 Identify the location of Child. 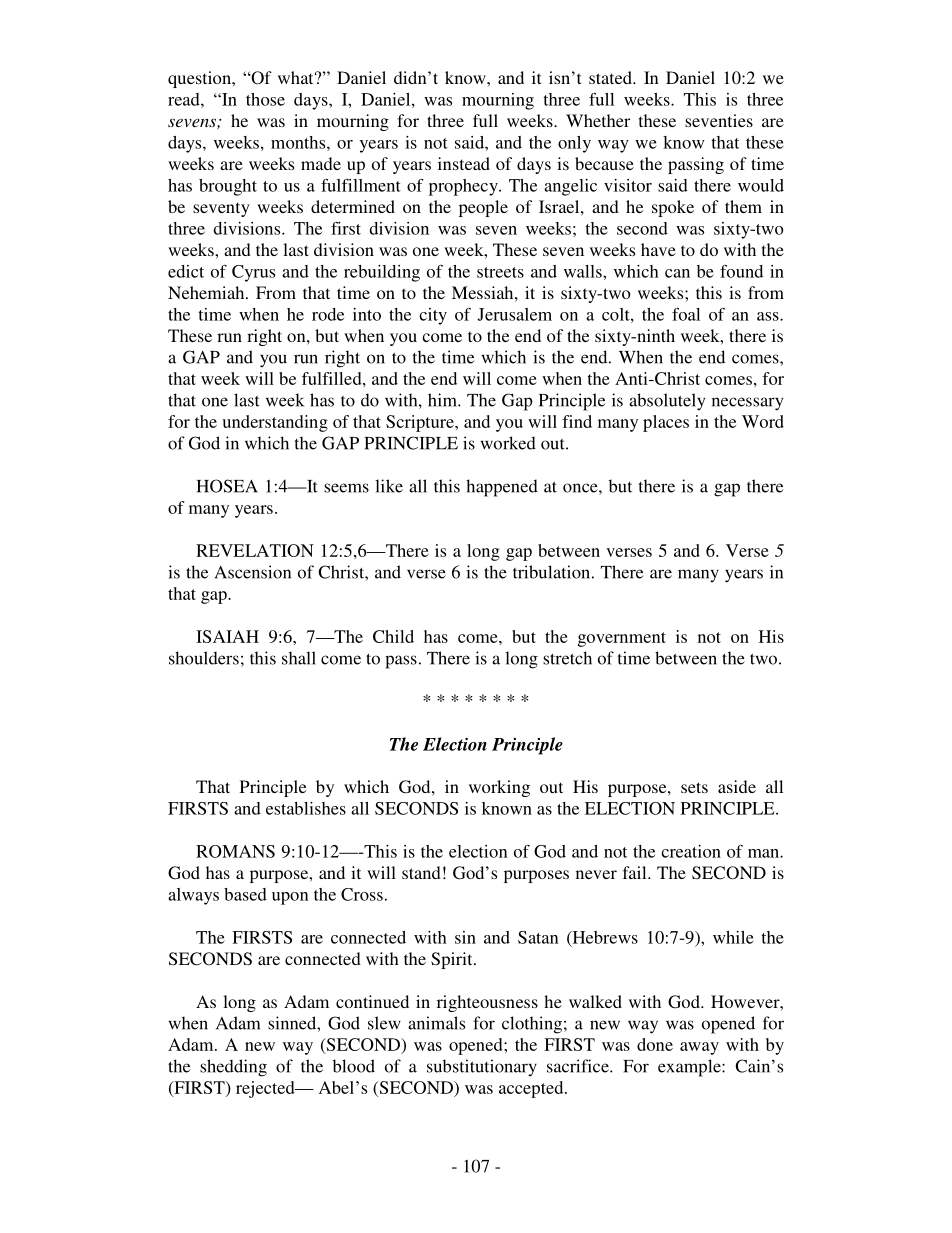
(393, 636).
